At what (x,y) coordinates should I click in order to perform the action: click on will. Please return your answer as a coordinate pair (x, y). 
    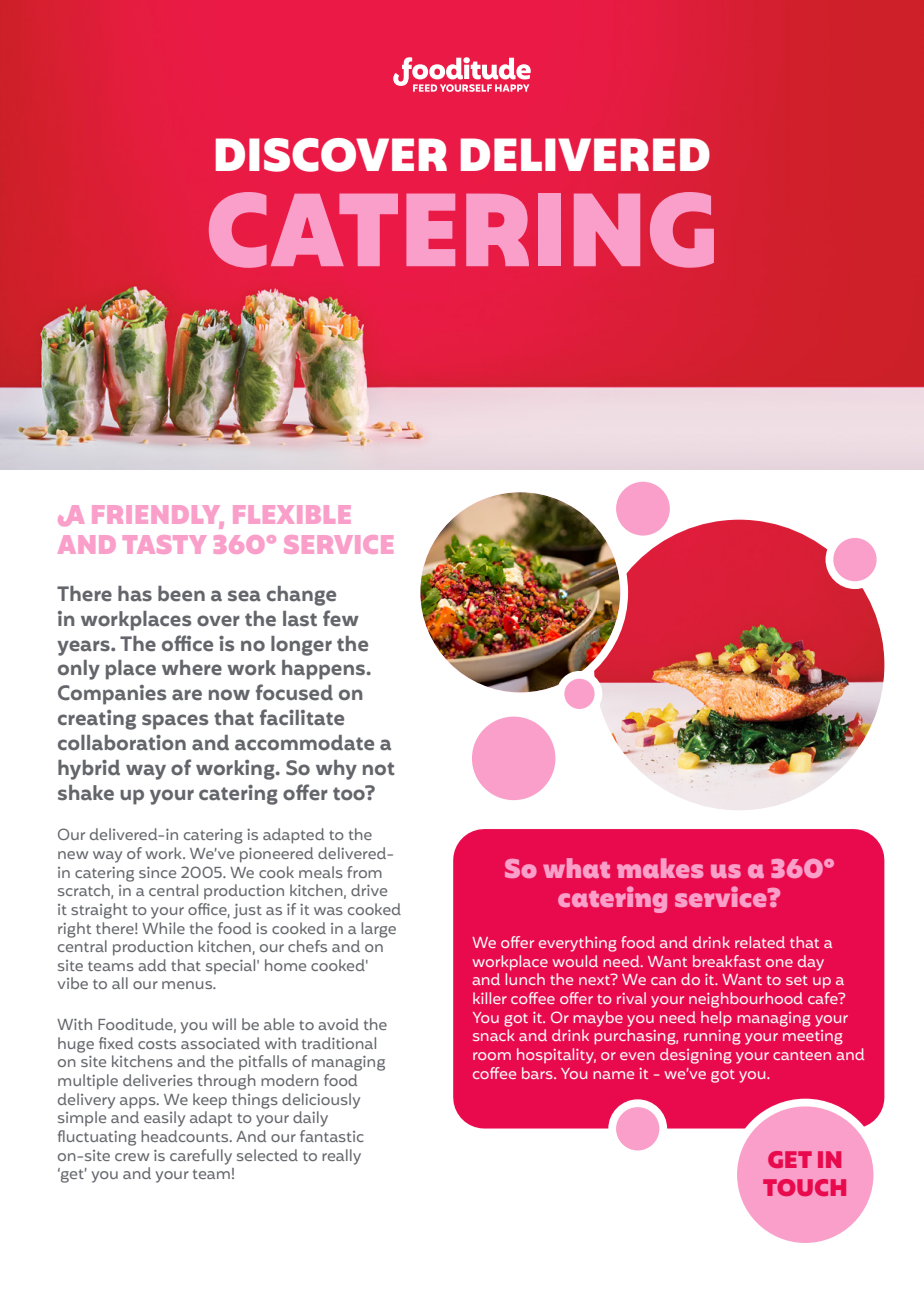
    Looking at the image, I should click on (224, 1024).
